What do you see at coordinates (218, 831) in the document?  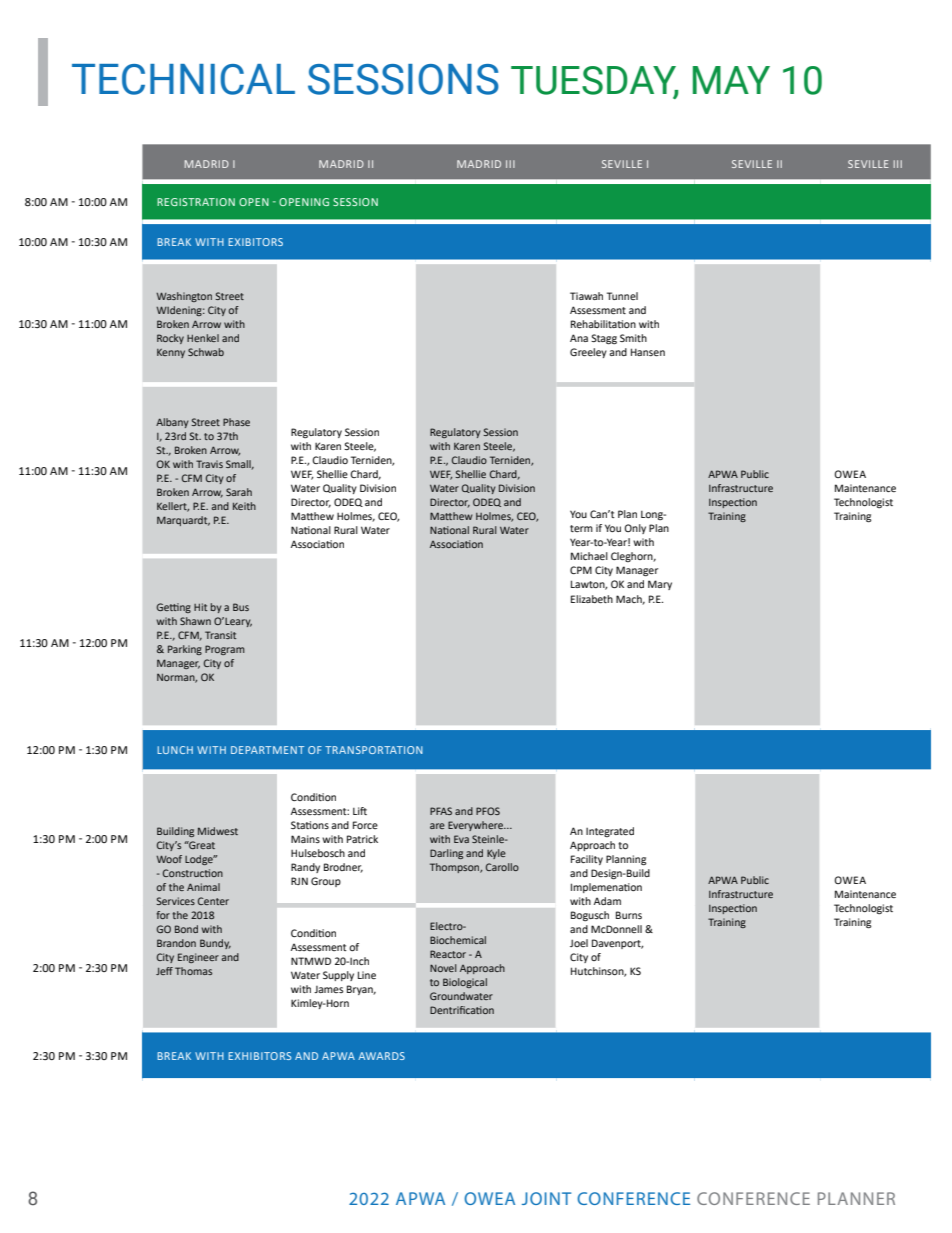 I see `Midwest` at bounding box center [218, 831].
